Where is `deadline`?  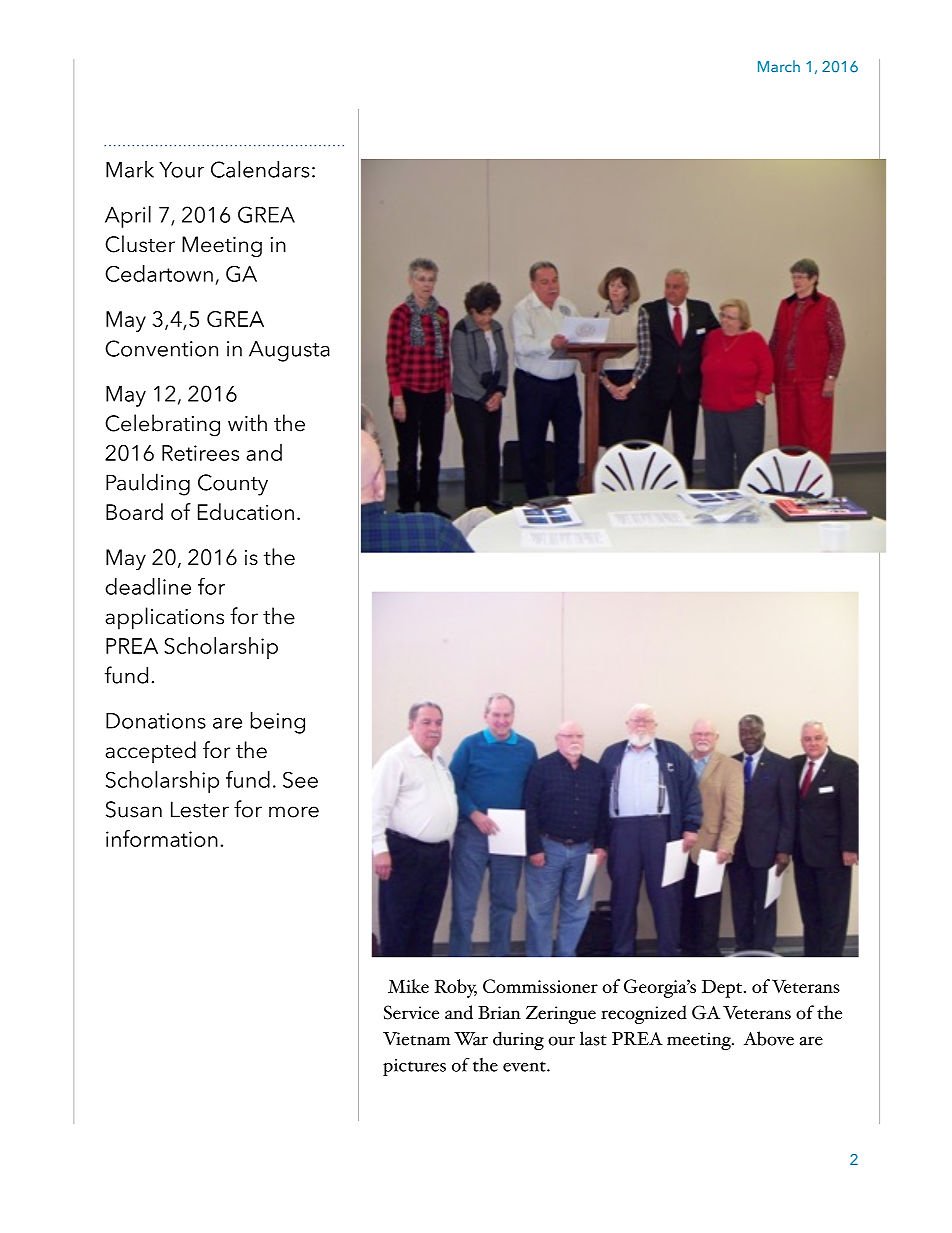
deadline is located at coordinates (148, 586).
